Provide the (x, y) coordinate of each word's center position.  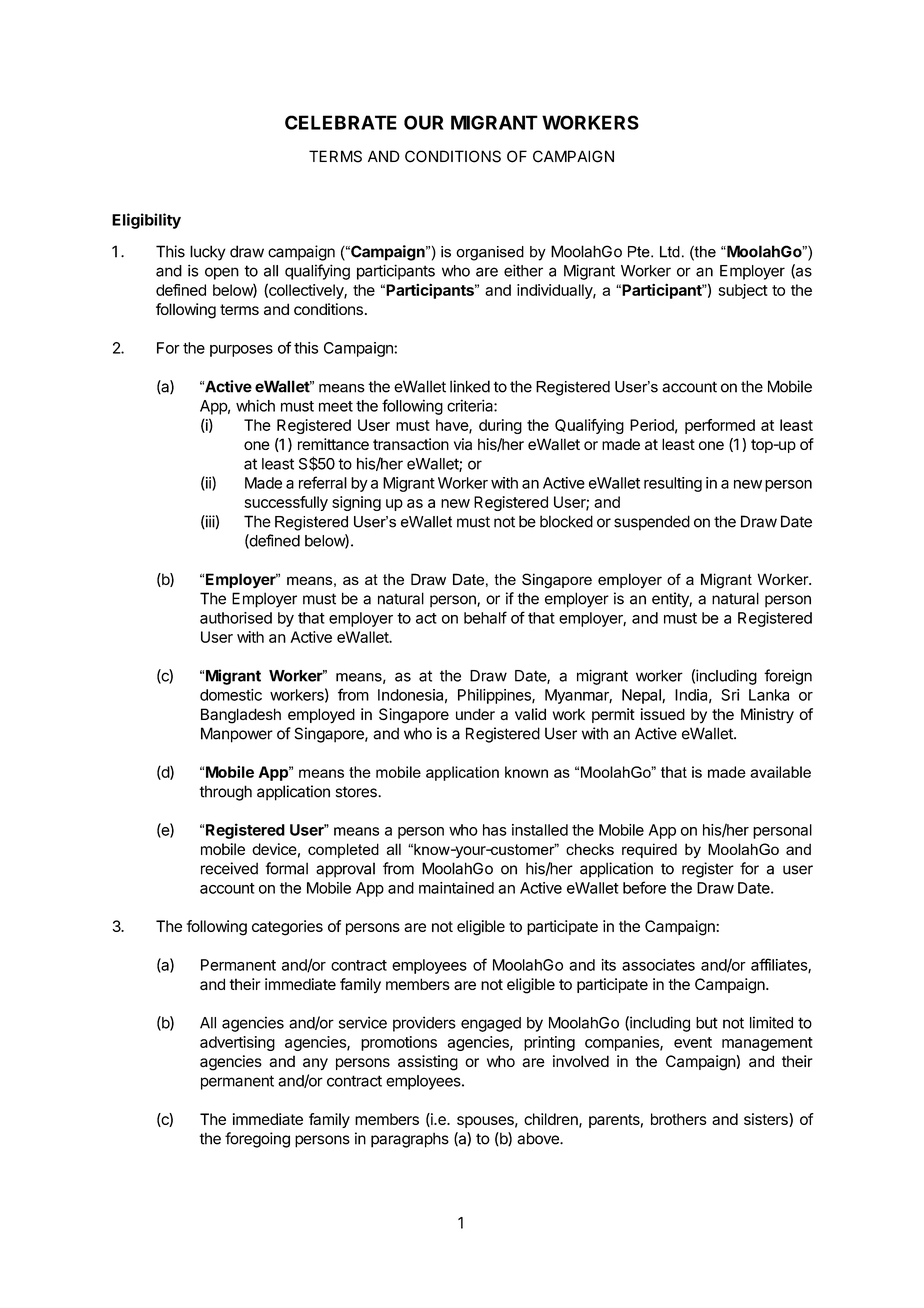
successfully (286, 503)
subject (743, 291)
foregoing (257, 1140)
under (475, 714)
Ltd (670, 252)
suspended (652, 523)
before (644, 887)
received (229, 868)
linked (470, 386)
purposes (241, 351)
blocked (566, 521)
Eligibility (146, 221)
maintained (456, 888)
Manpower (237, 735)
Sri (730, 695)
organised (490, 253)
